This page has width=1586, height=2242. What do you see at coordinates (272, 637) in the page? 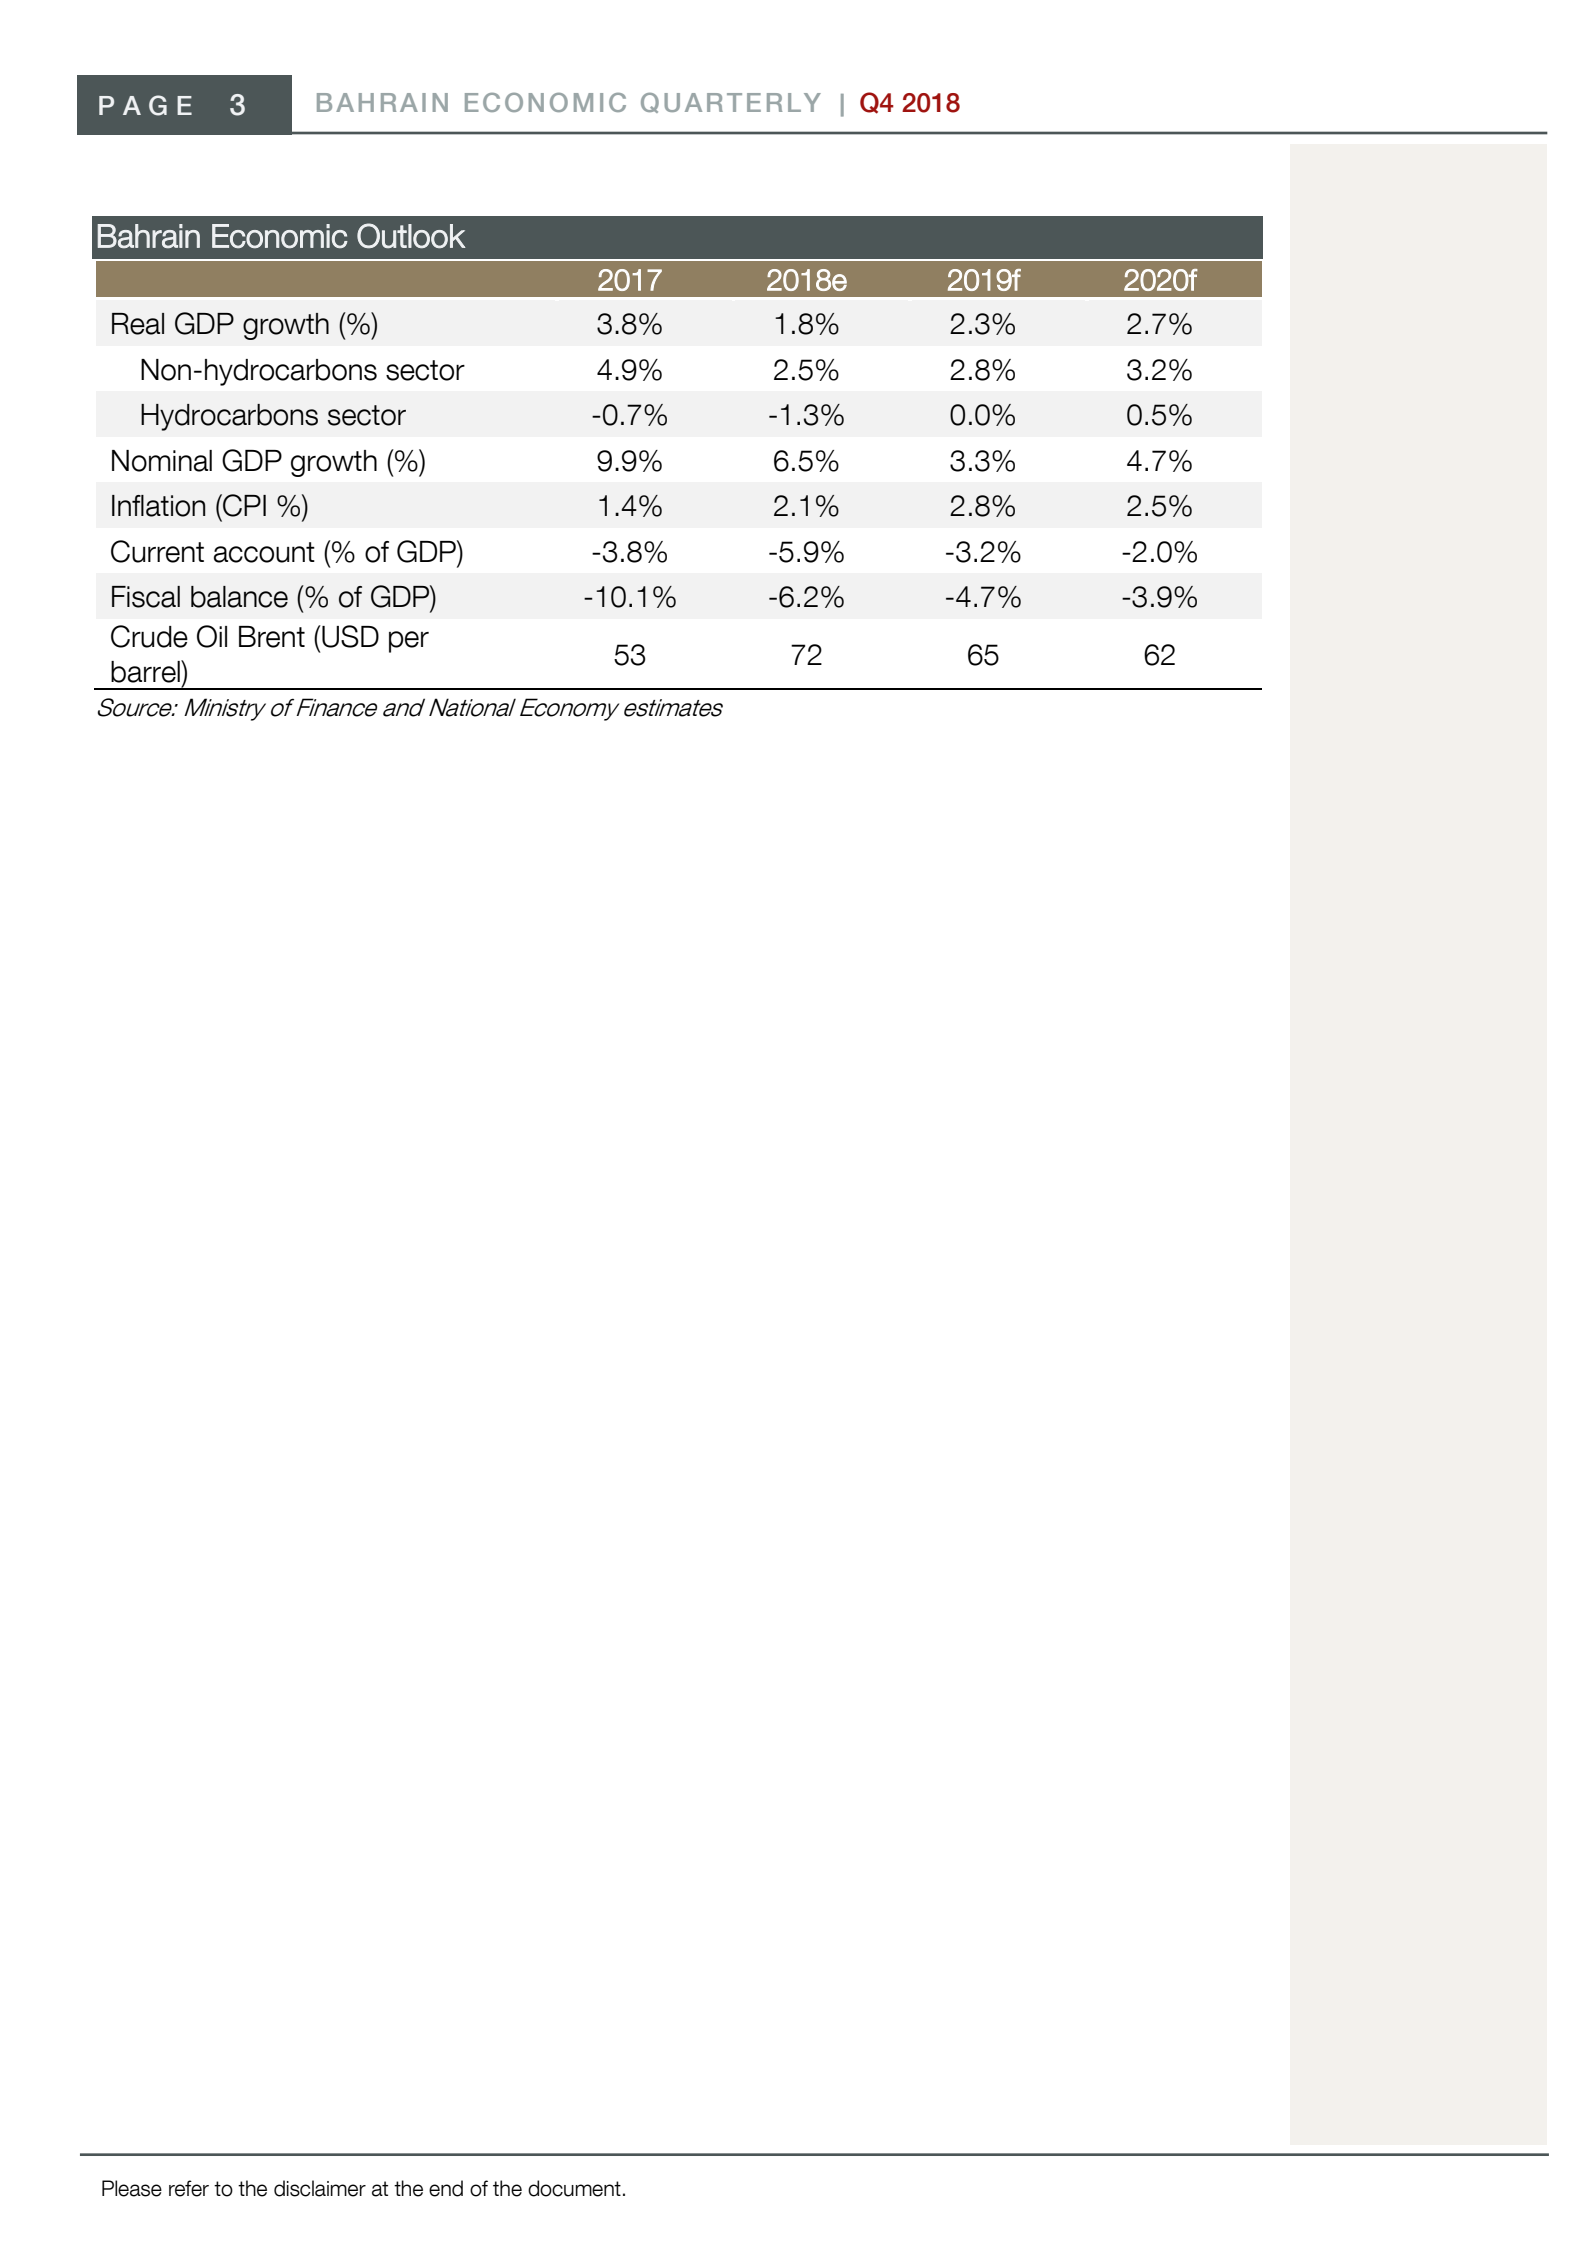
I see `Brent` at bounding box center [272, 637].
